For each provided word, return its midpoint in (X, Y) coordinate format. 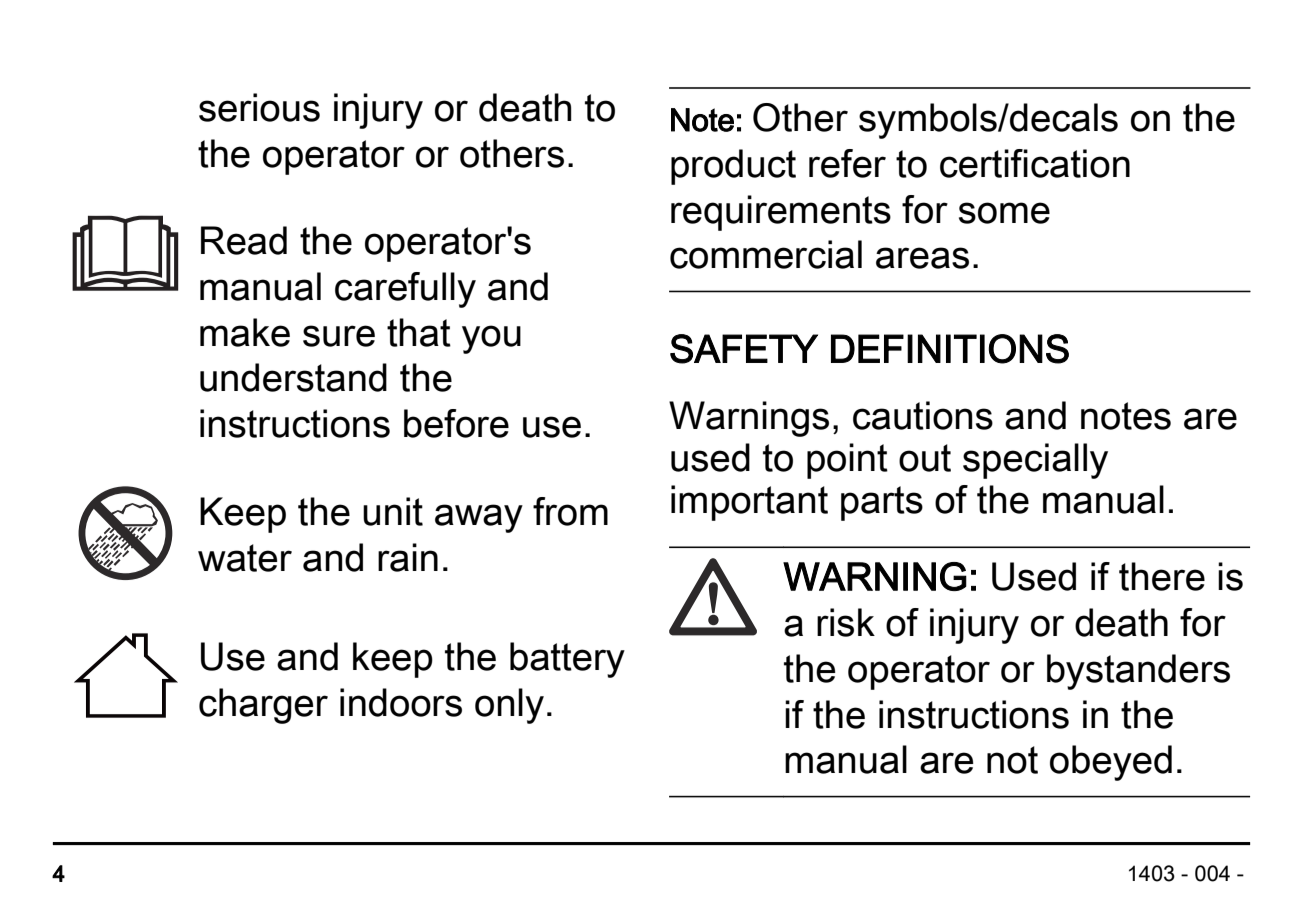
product (733, 167)
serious (259, 107)
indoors (401, 702)
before (456, 423)
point (847, 461)
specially (1035, 461)
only (509, 706)
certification (1035, 163)
